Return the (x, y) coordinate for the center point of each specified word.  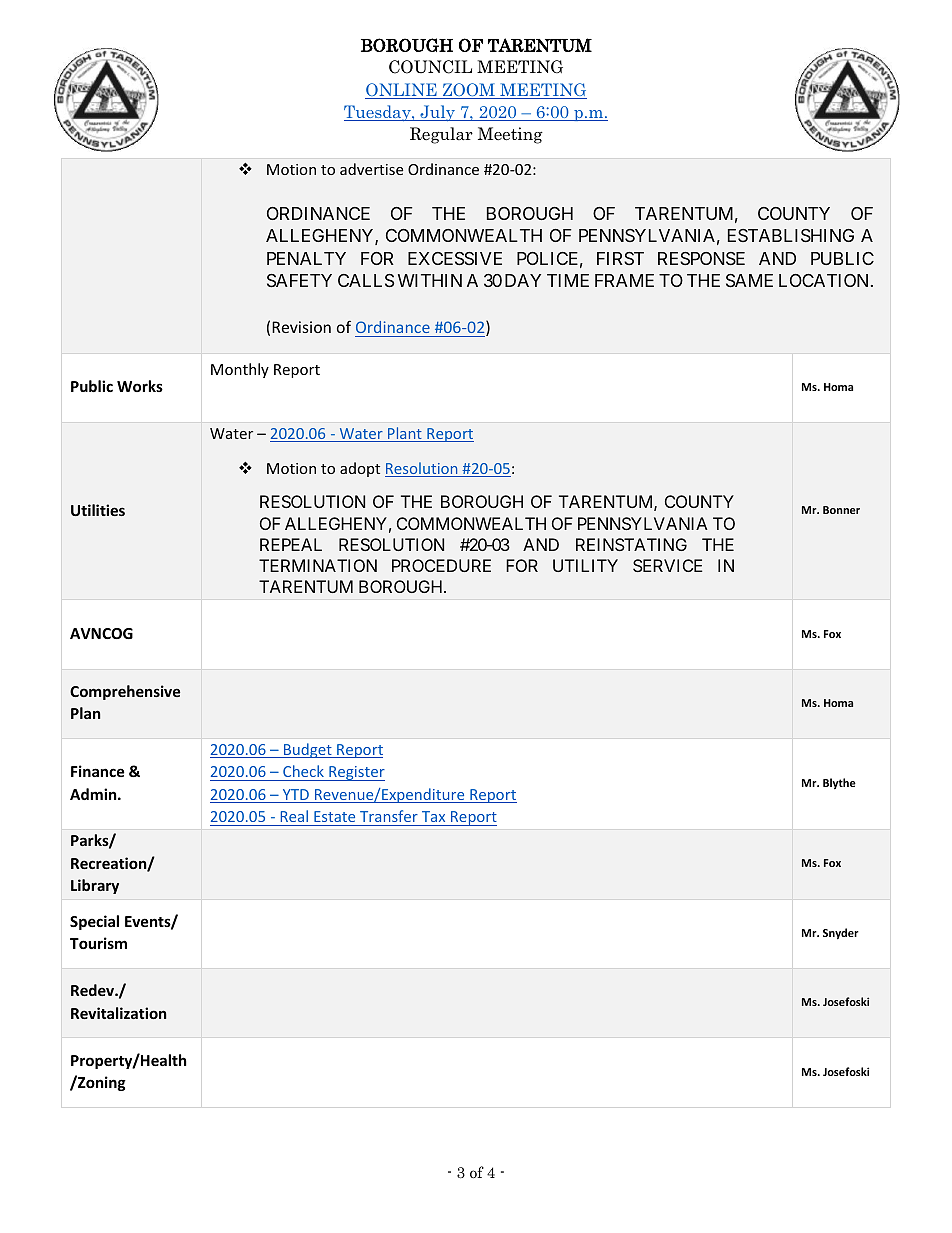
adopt (360, 469)
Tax (433, 816)
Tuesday (378, 113)
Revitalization (119, 1013)
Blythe (839, 783)
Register (356, 773)
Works (140, 386)
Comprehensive (125, 692)
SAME (749, 281)
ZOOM (468, 91)
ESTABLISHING (791, 235)
